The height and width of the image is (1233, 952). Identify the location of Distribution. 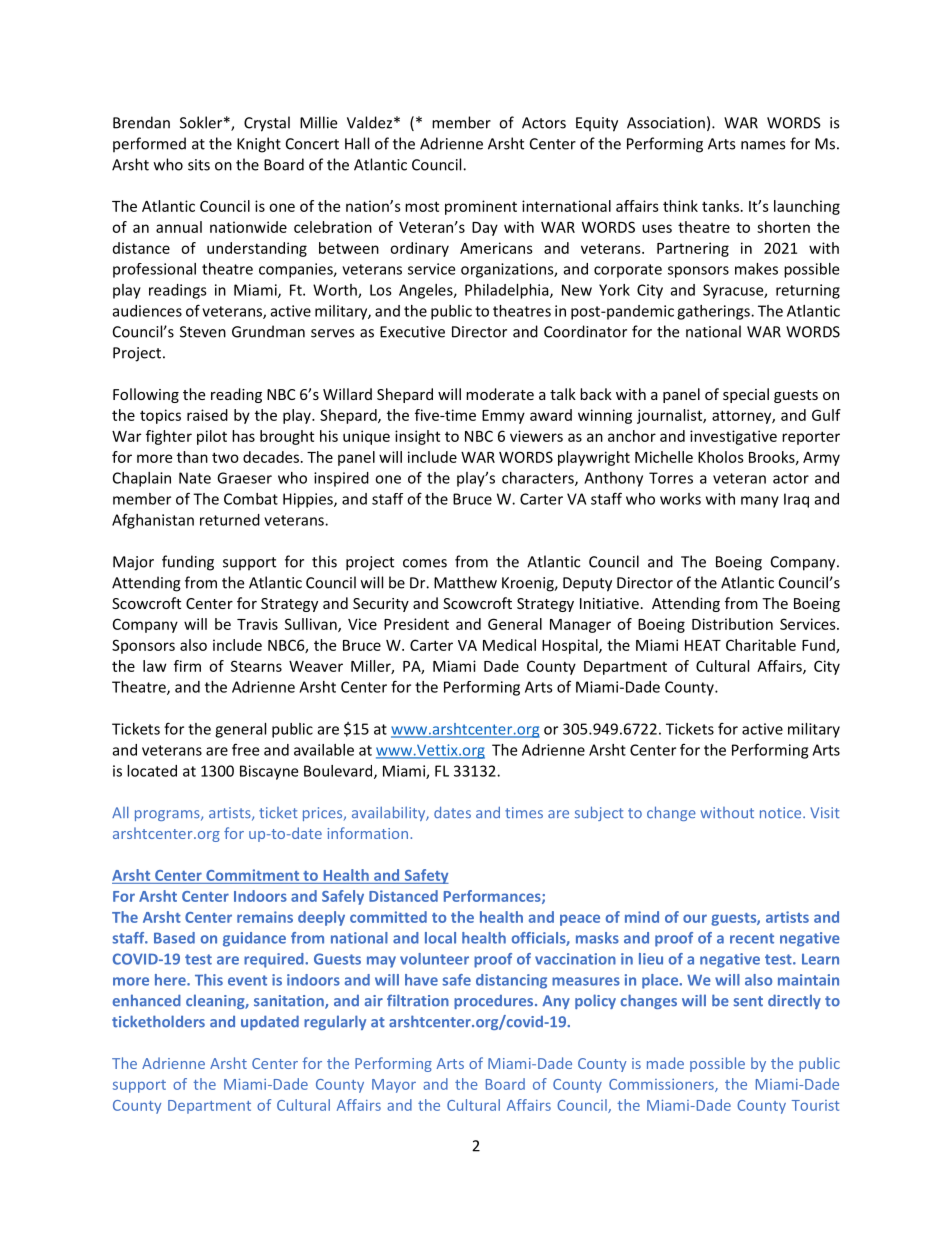
(732, 624).
